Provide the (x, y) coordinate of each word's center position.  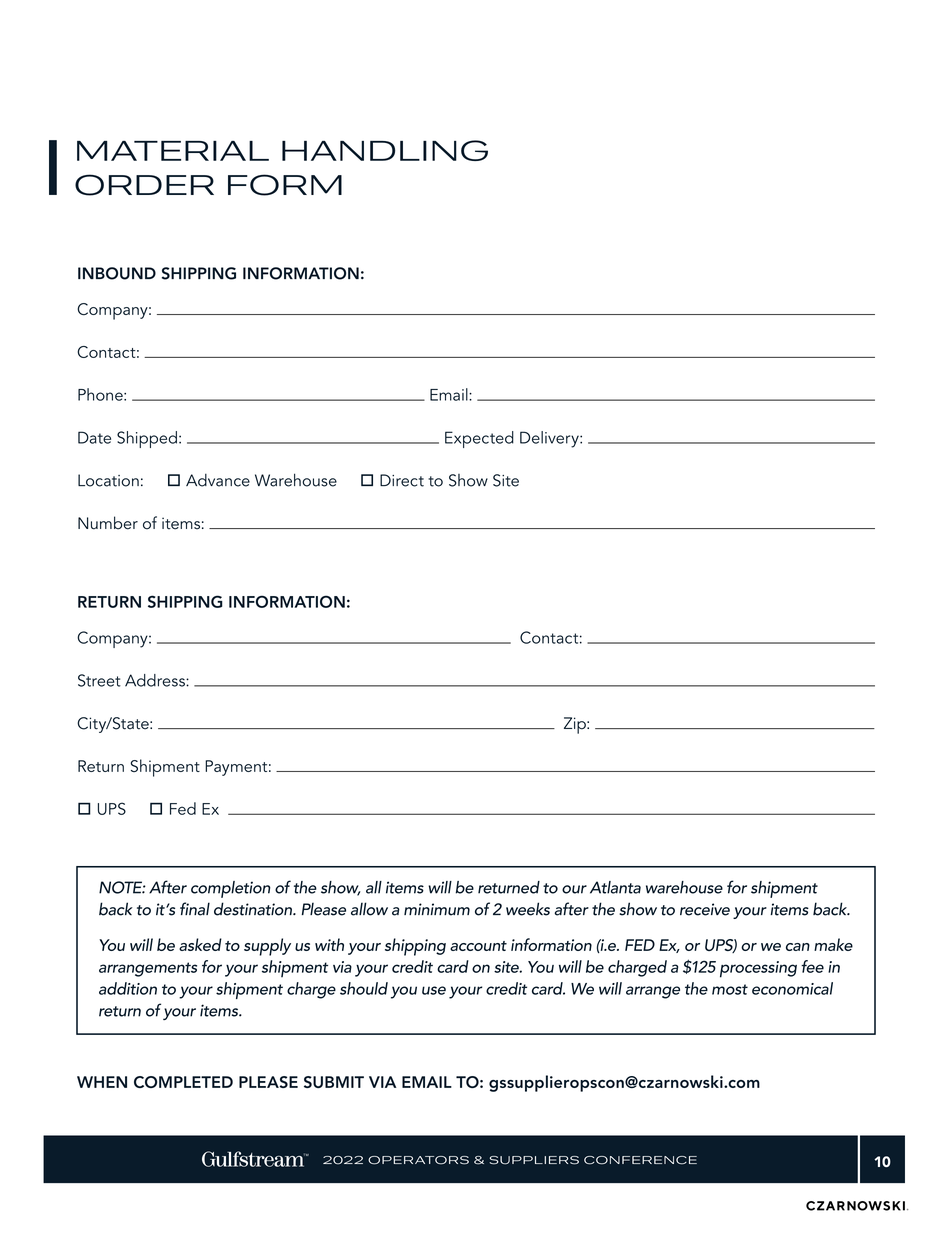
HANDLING (385, 150)
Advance (218, 480)
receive (705, 909)
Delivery (550, 439)
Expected (479, 439)
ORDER (144, 185)
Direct (402, 480)
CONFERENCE (640, 1160)
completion (231, 889)
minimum (437, 909)
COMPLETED (183, 1082)
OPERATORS (418, 1160)
